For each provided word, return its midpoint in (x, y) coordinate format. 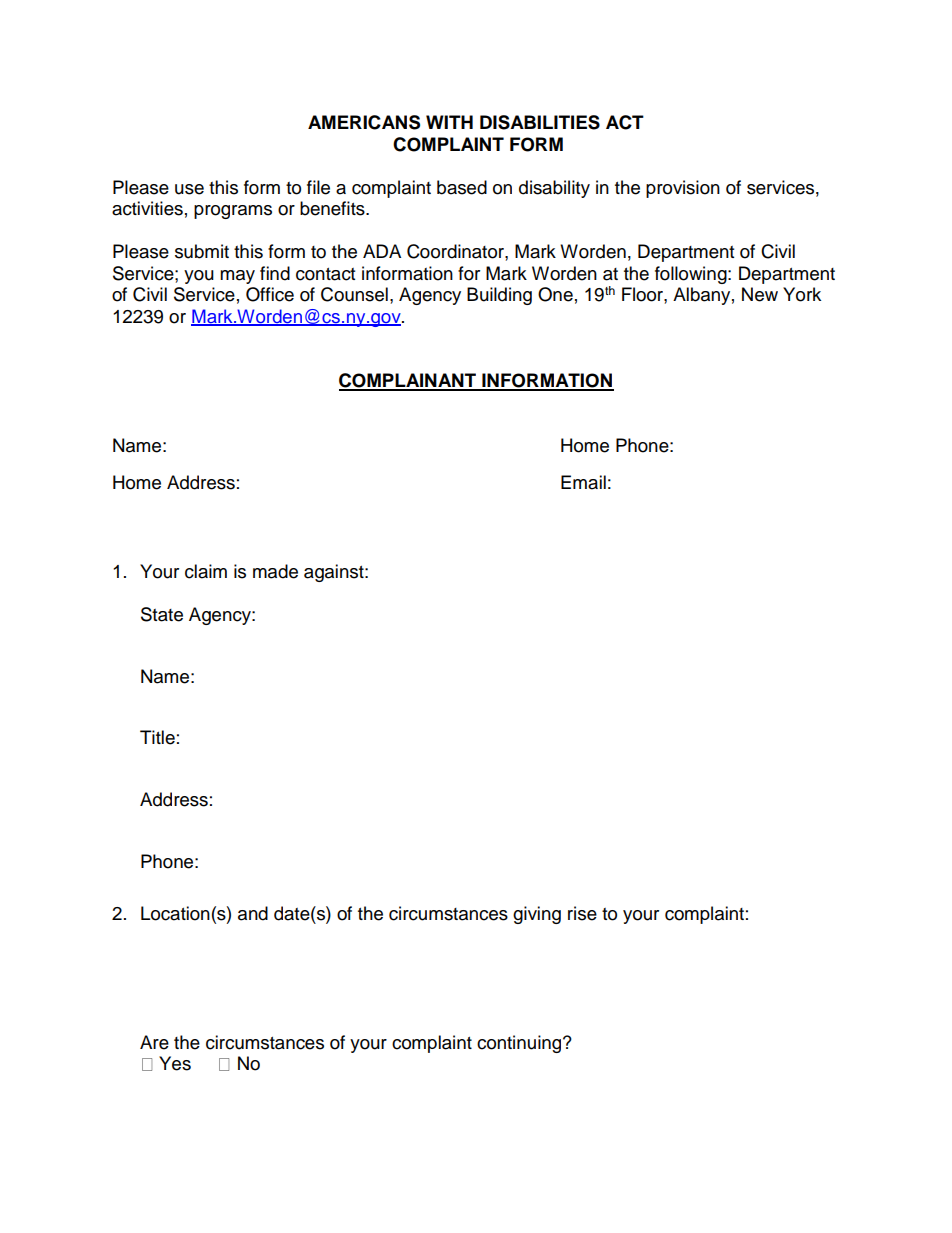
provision (683, 189)
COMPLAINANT (408, 381)
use (189, 189)
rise (582, 913)
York (802, 294)
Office (270, 294)
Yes (175, 1063)
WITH (449, 122)
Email (583, 482)
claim (206, 571)
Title (157, 737)
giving (537, 915)
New (760, 294)
